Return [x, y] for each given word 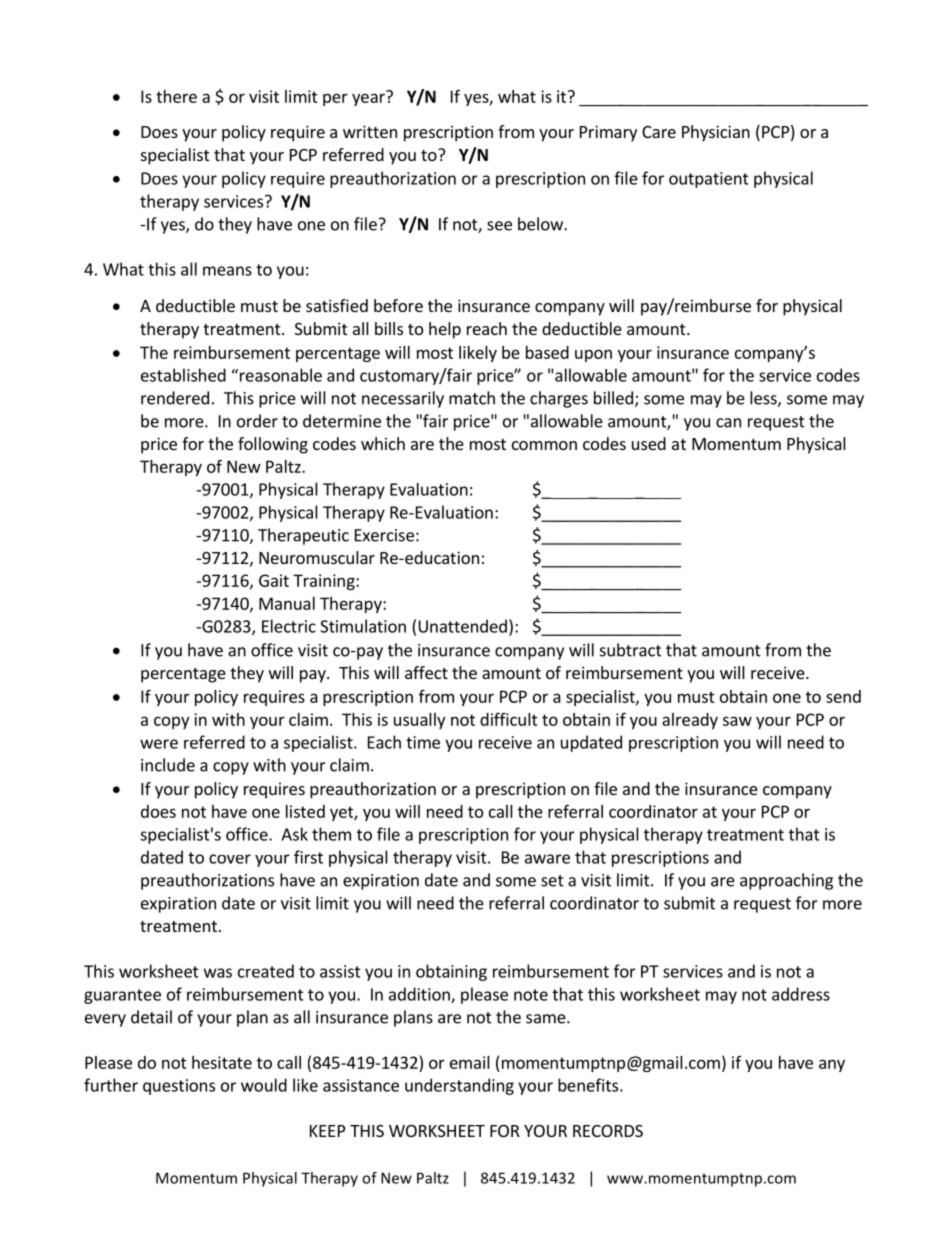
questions [179, 1087]
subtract [630, 650]
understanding [459, 1086]
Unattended [463, 626]
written [370, 131]
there [176, 96]
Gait [274, 580]
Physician [716, 133]
